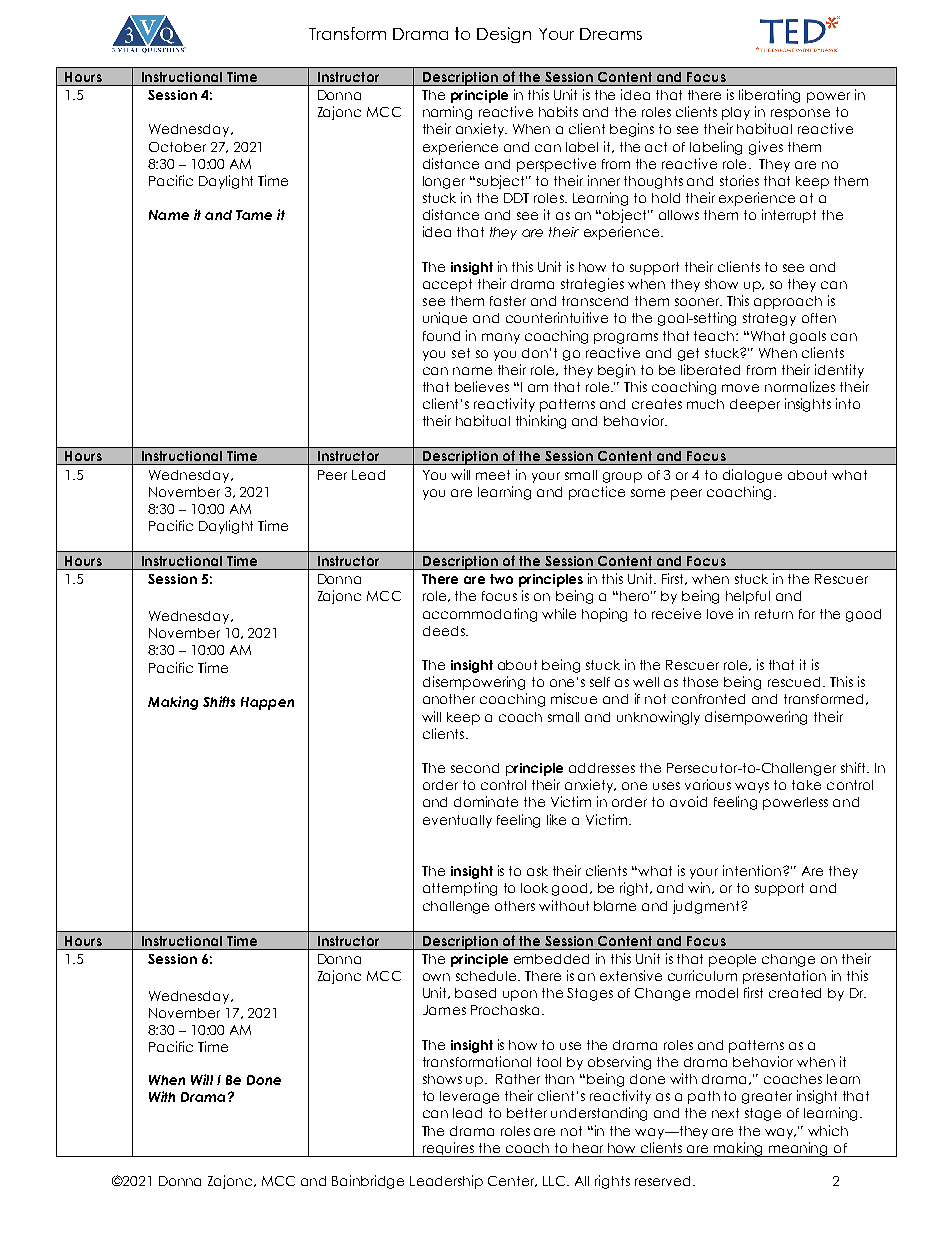  I want to click on meaning, so click(799, 1149).
